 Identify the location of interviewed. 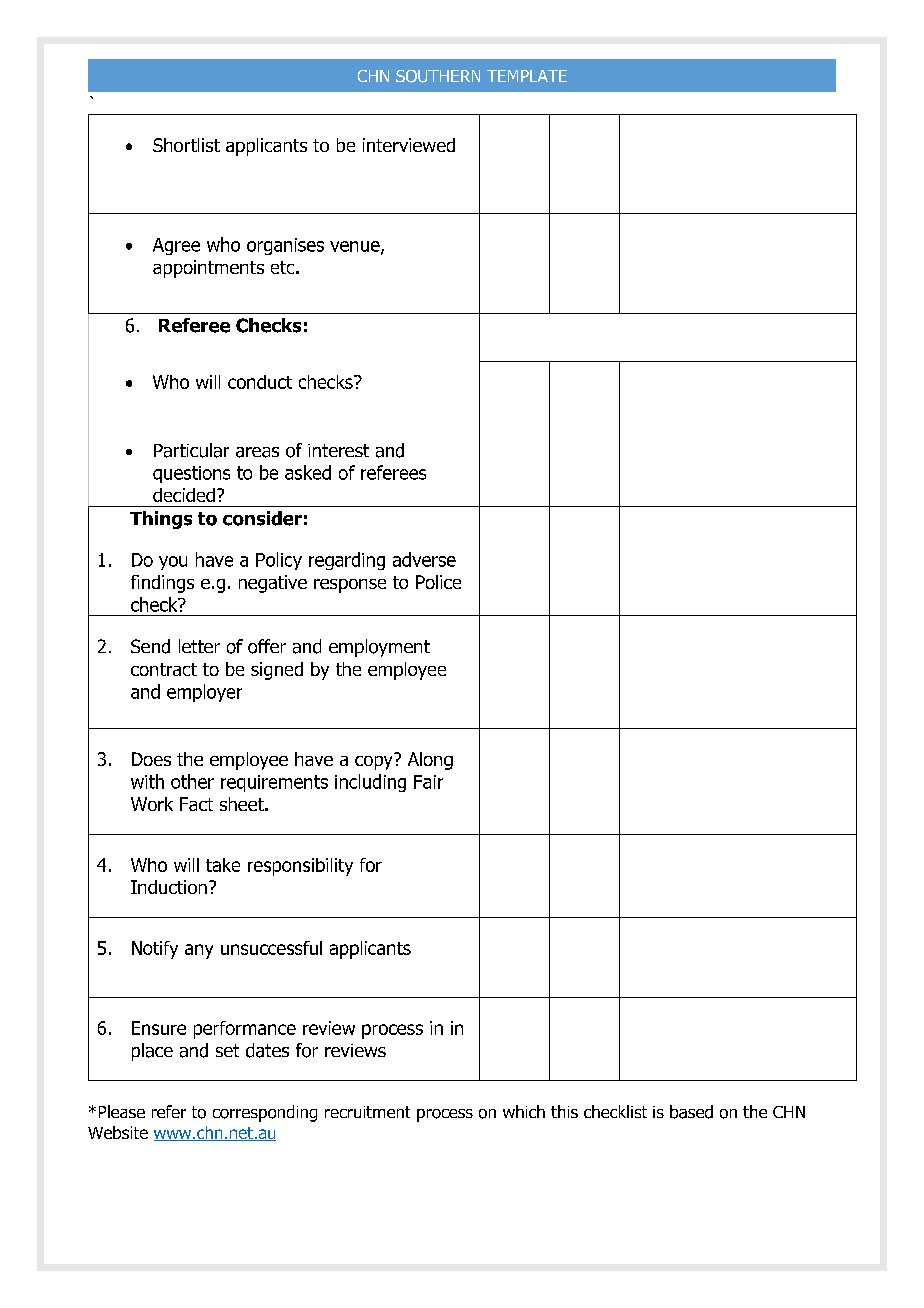
(409, 145).
